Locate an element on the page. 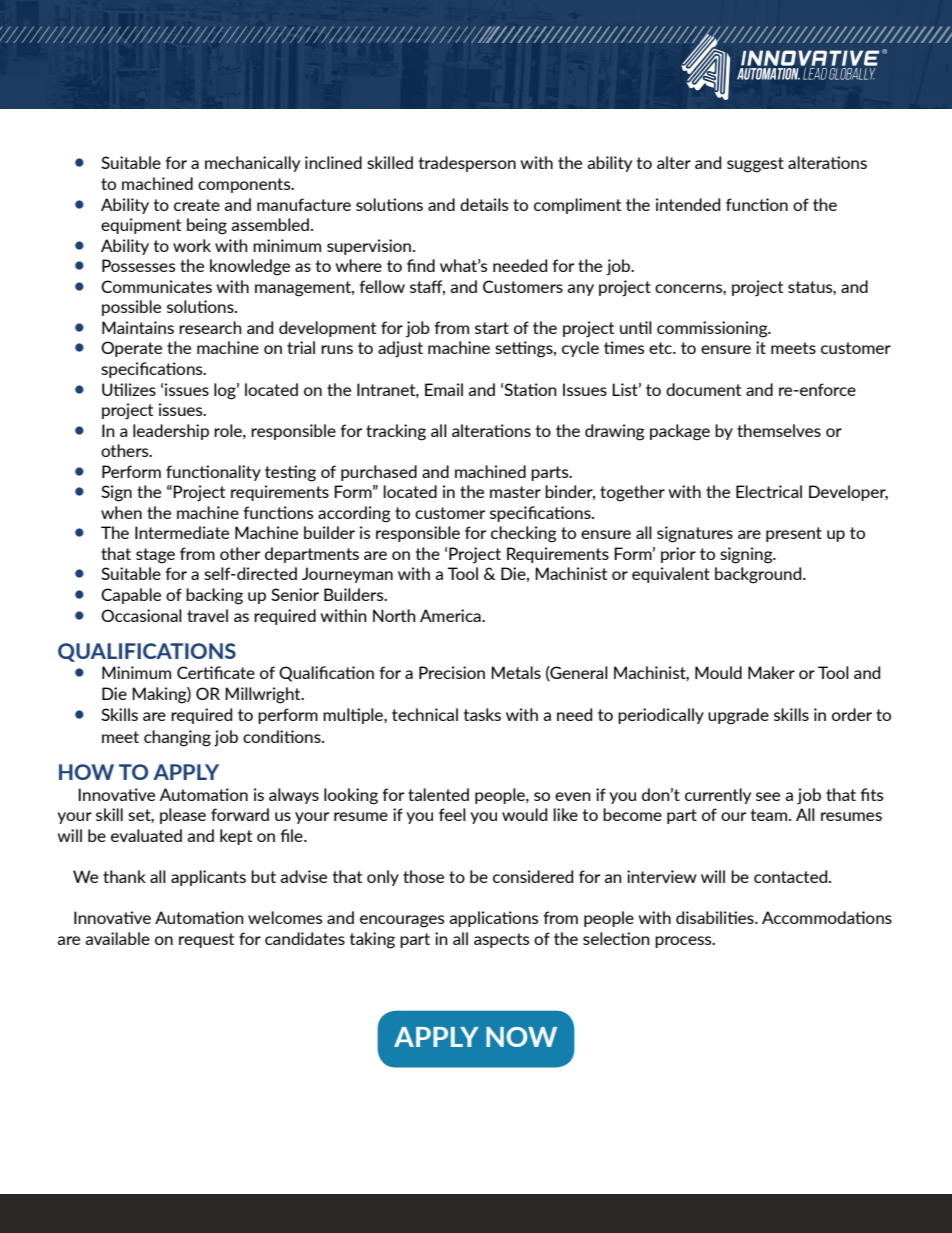  suggest is located at coordinates (755, 165).
